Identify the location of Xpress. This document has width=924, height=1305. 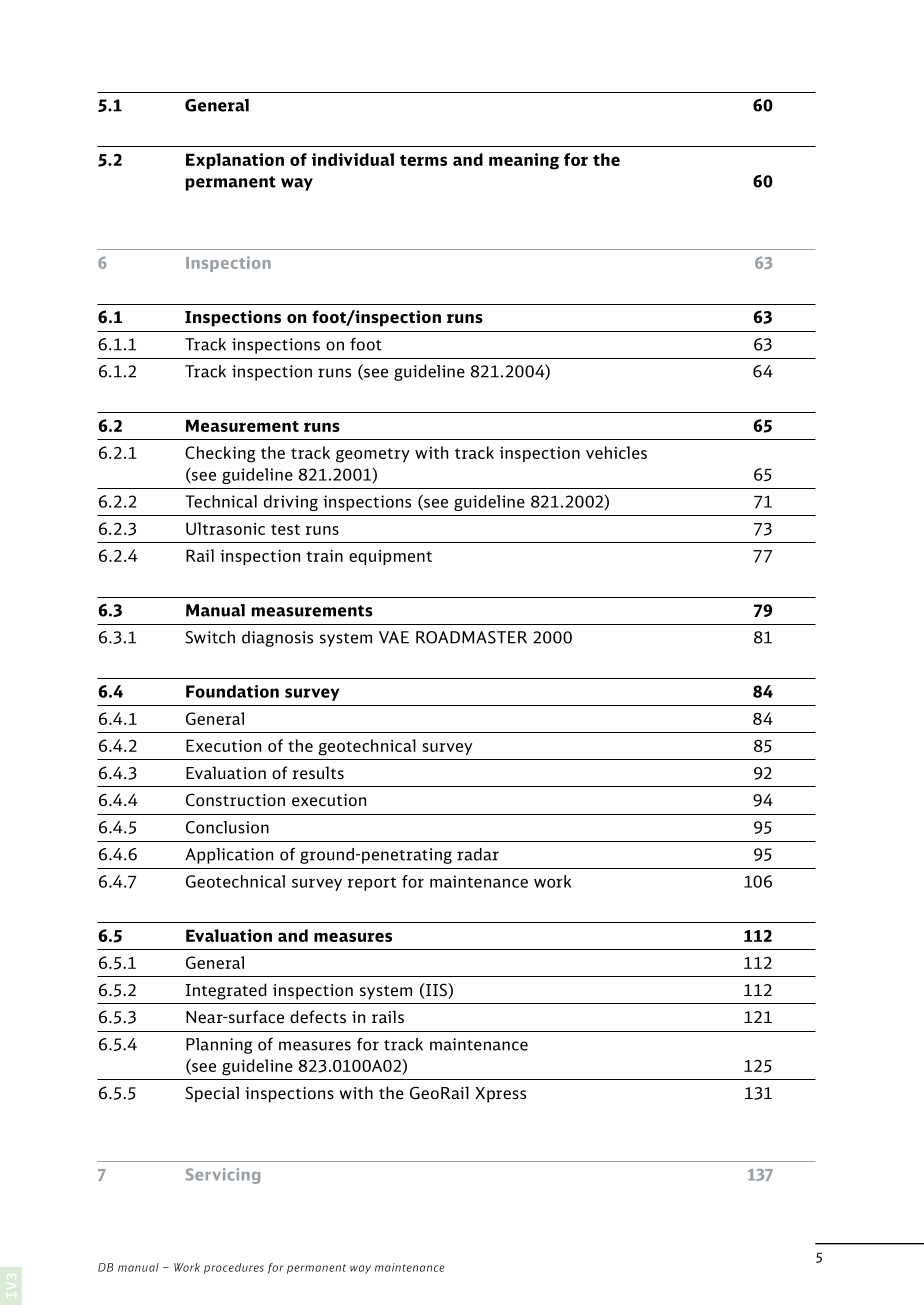
(500, 1095).
